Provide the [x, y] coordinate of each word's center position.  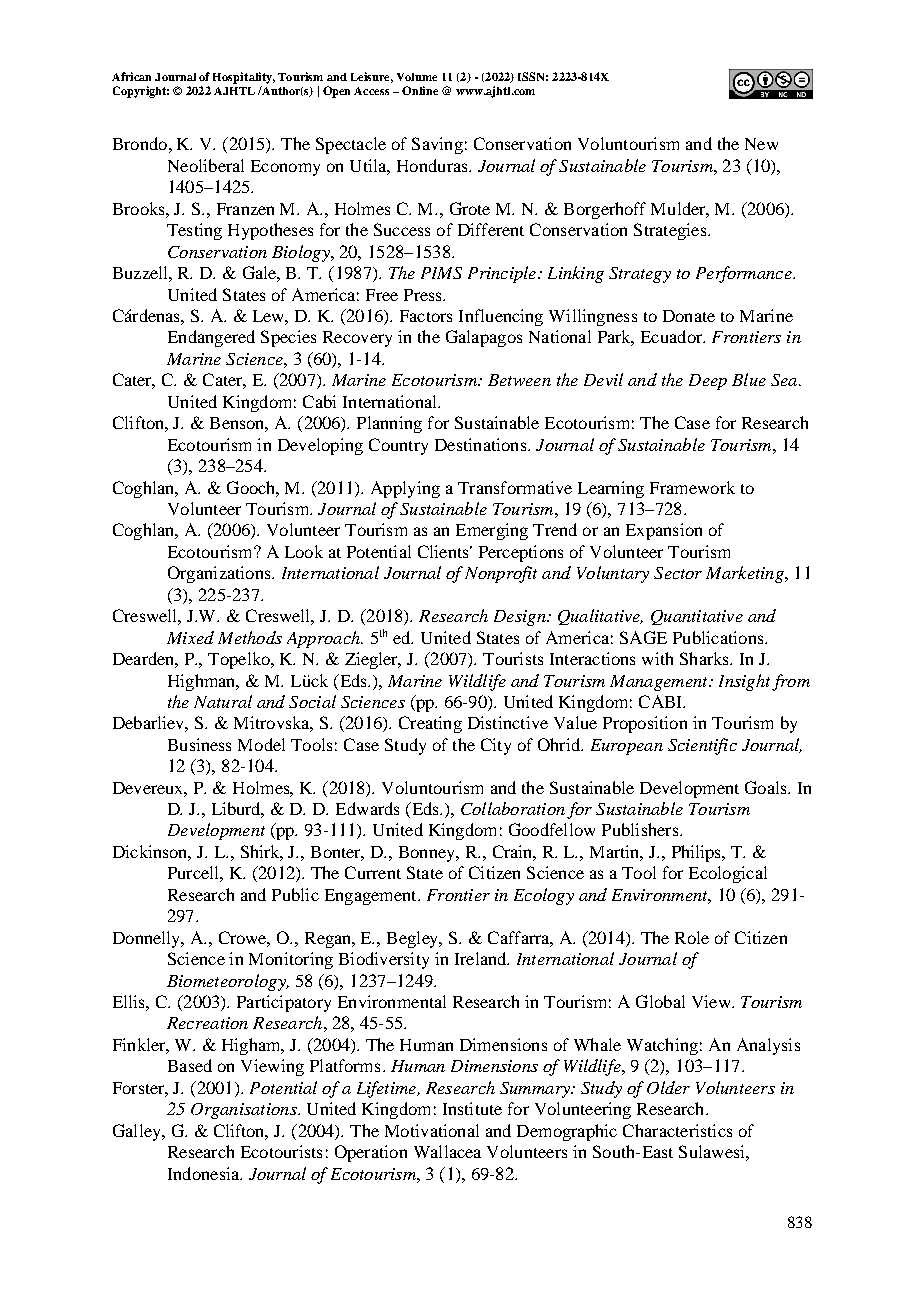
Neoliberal [206, 165]
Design [521, 618]
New [761, 144]
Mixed [190, 637]
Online [420, 90]
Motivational [432, 1130]
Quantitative [697, 617]
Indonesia [205, 1173]
